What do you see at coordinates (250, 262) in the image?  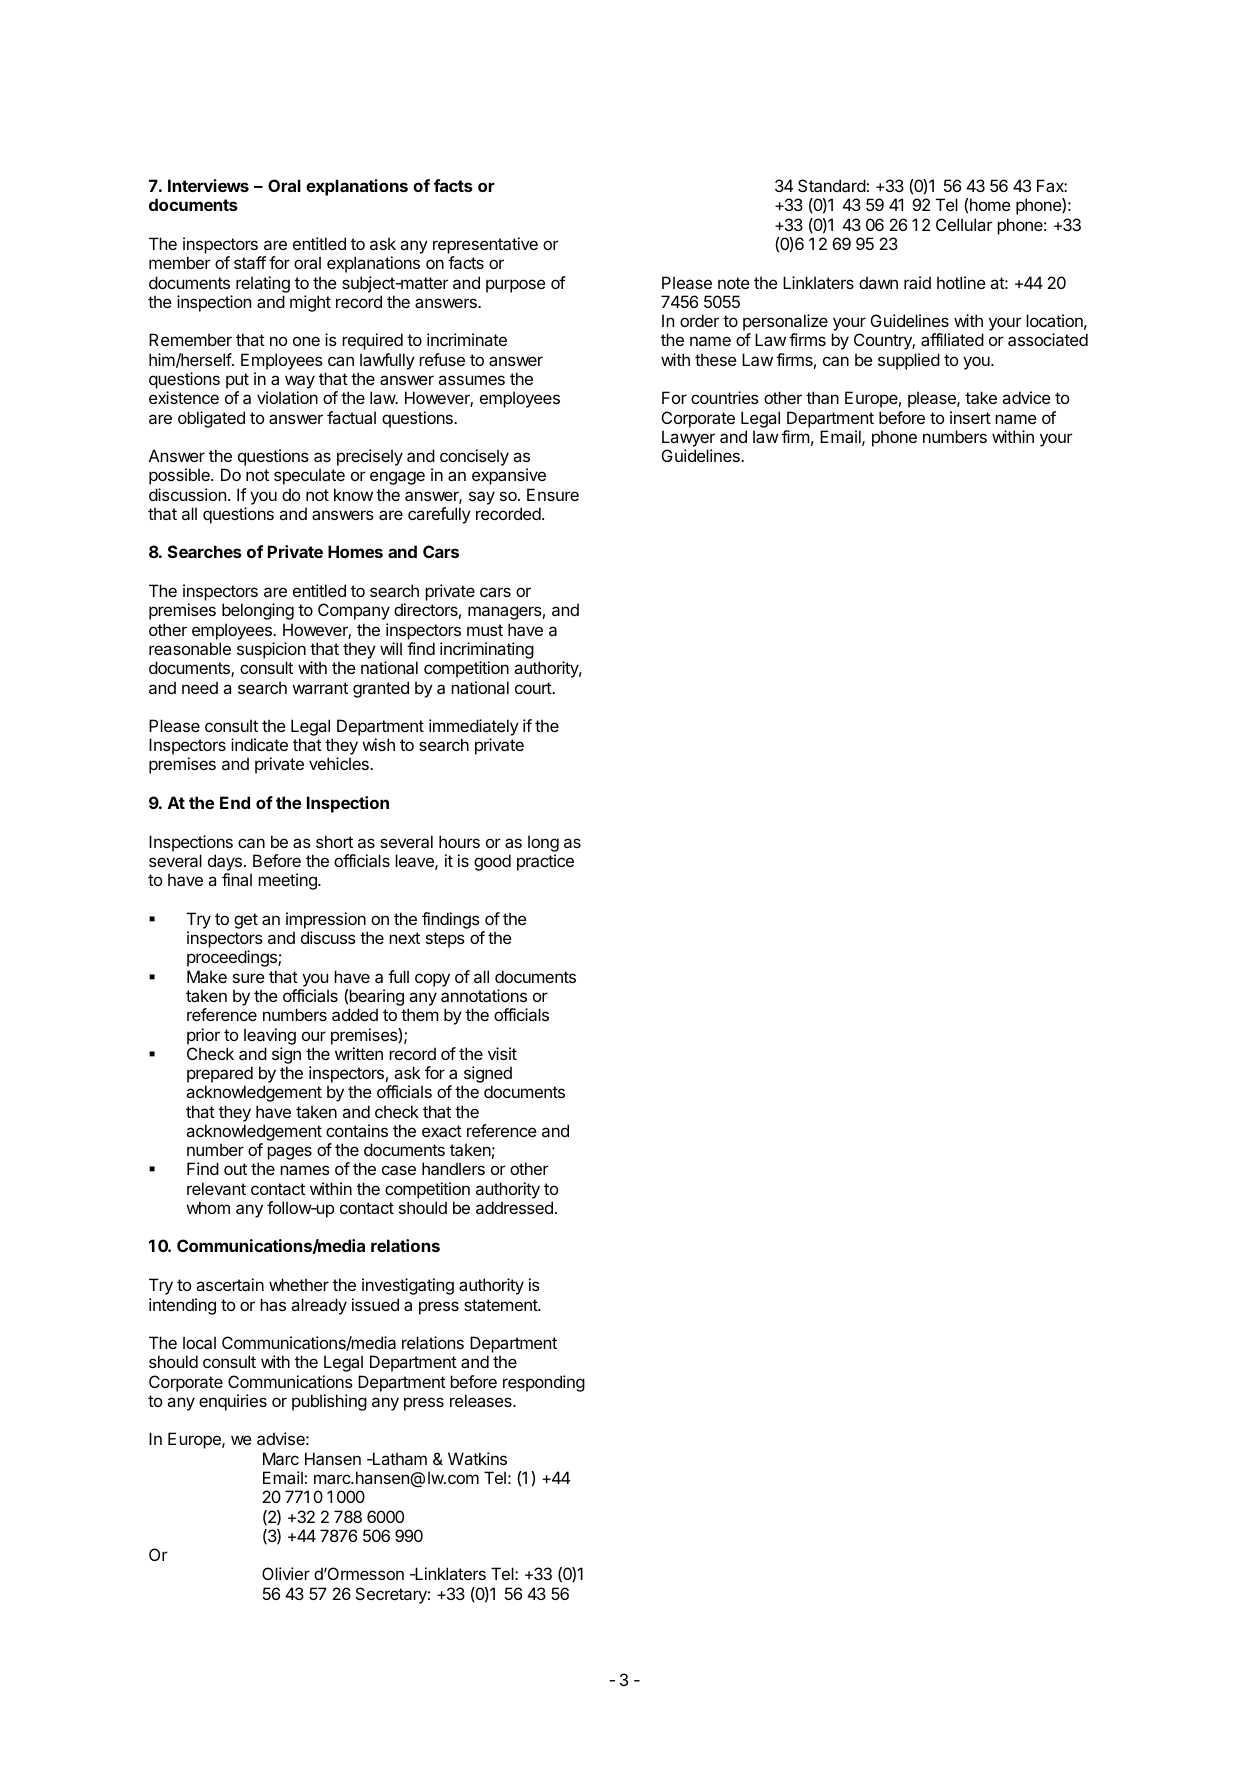 I see `staff` at bounding box center [250, 262].
